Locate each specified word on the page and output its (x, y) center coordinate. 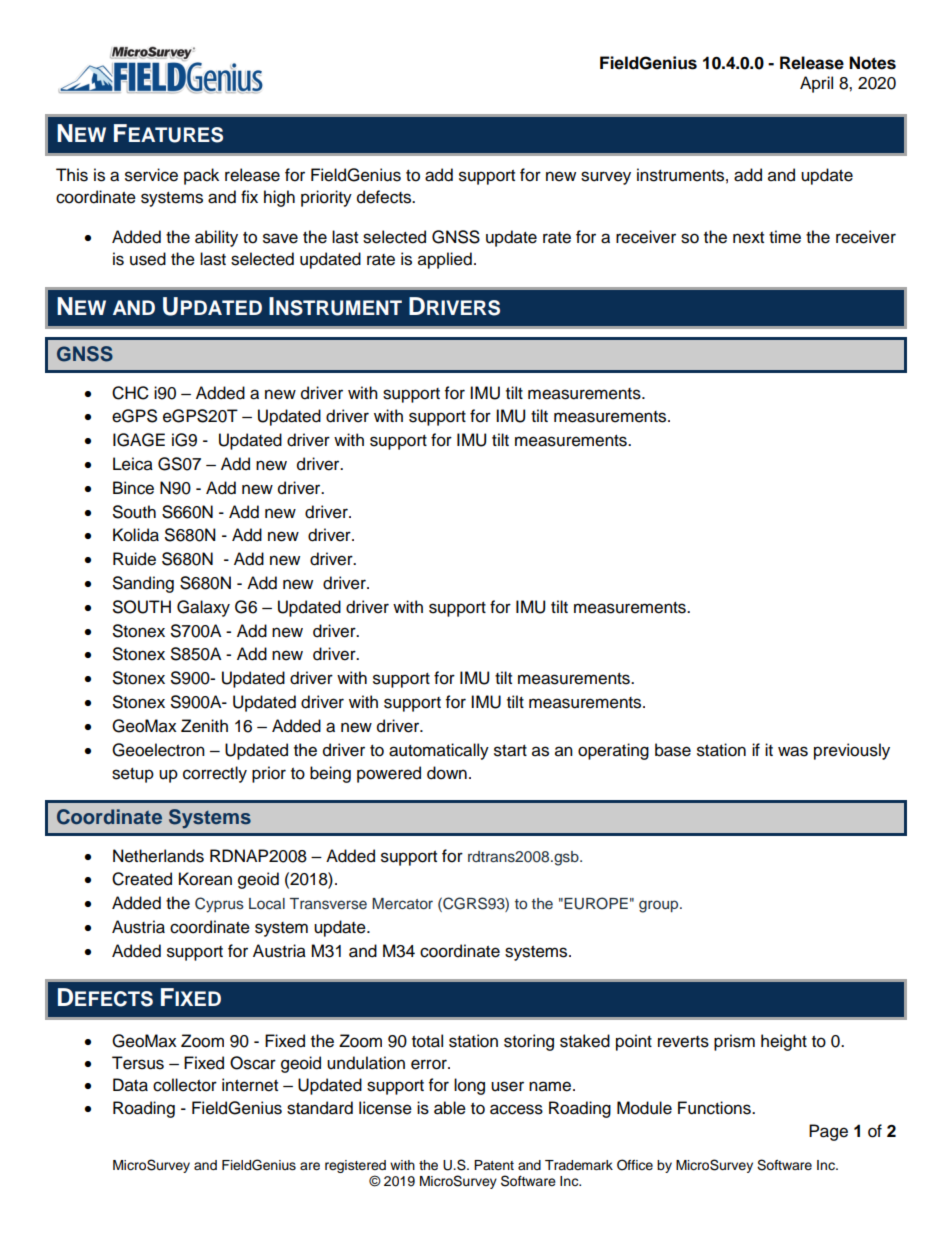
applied (445, 260)
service (151, 175)
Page (828, 1132)
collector (185, 1085)
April (816, 84)
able (450, 1108)
